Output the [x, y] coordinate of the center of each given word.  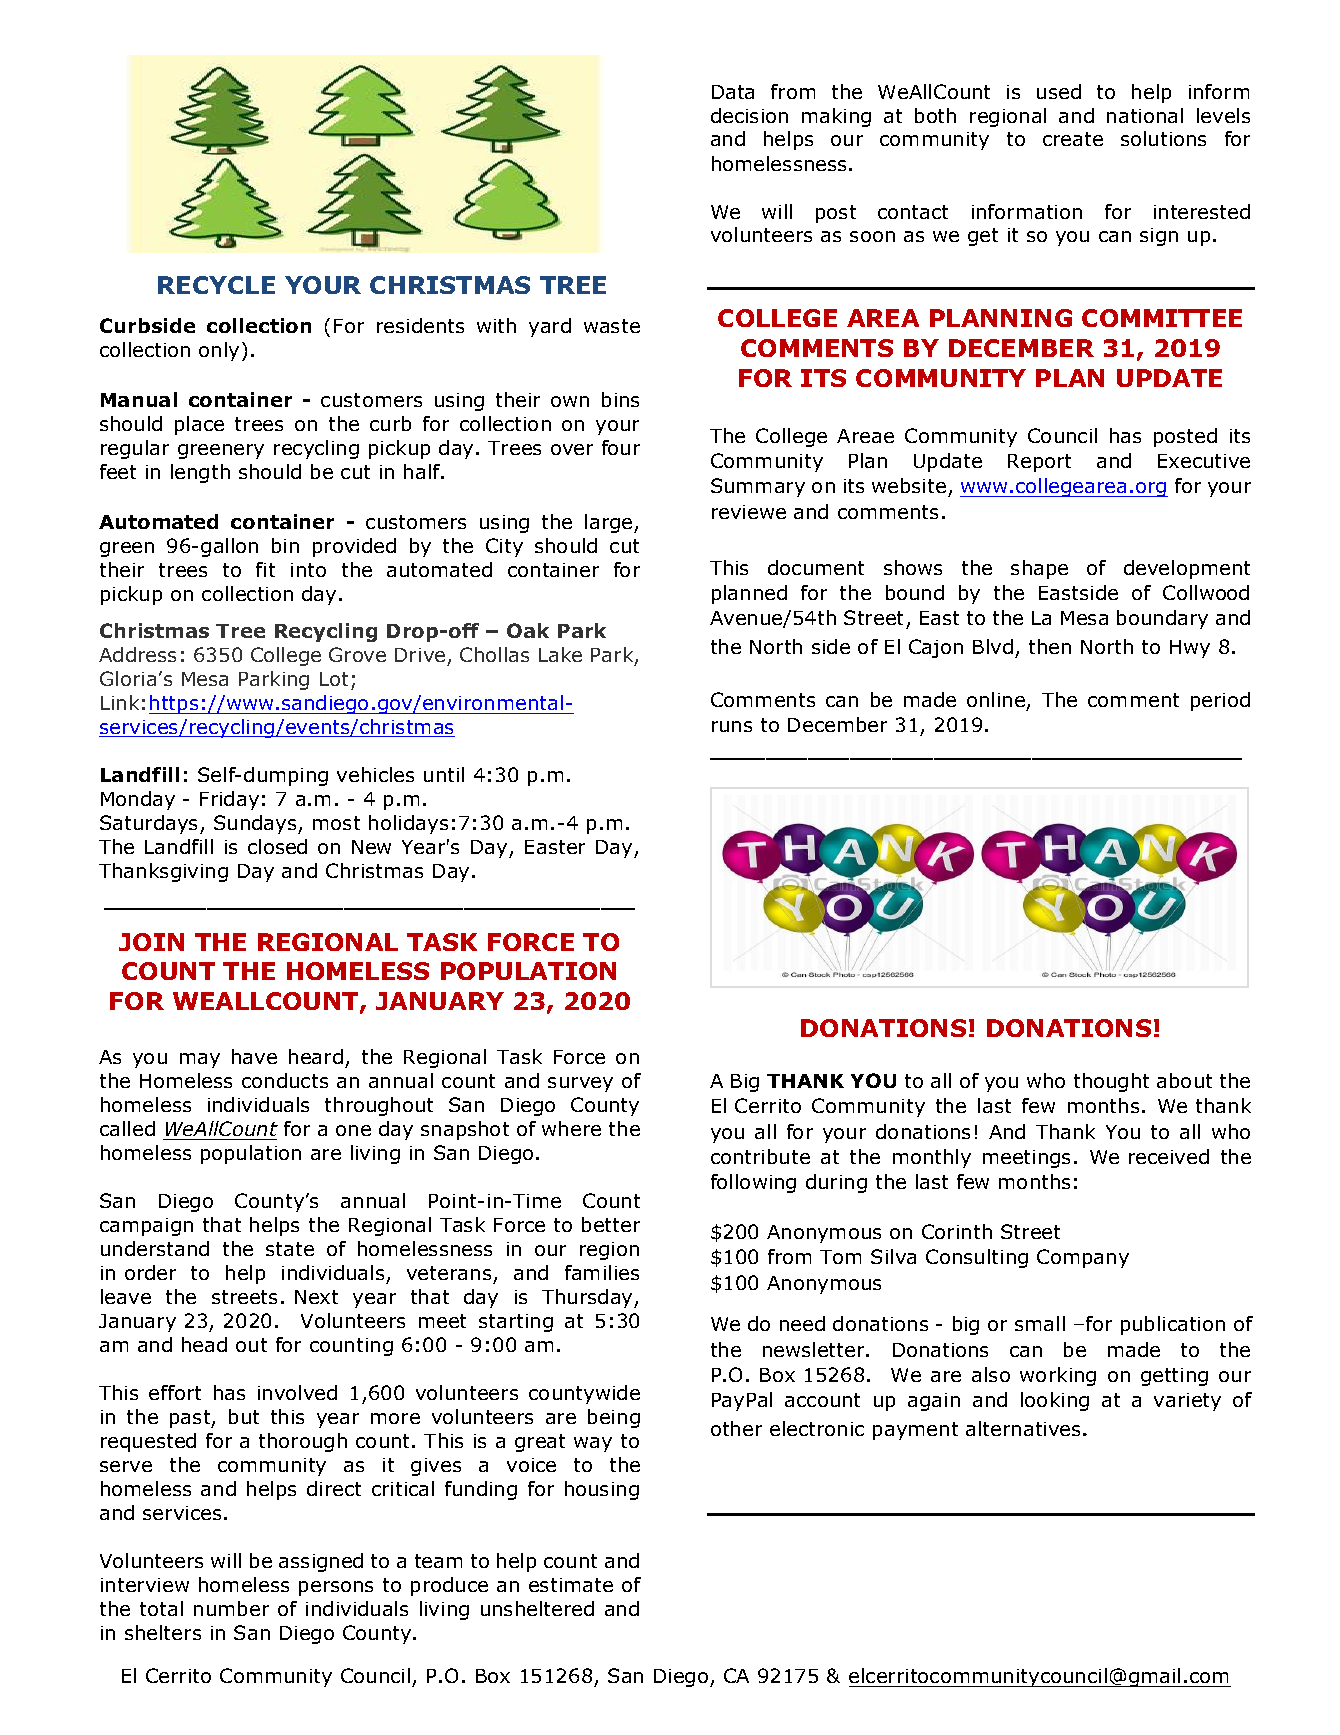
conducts [285, 1080]
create [1073, 139]
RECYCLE [216, 285]
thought [1111, 1082]
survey [580, 1084]
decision [749, 115]
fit [265, 569]
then [1050, 646]
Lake [560, 654]
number [231, 1608]
